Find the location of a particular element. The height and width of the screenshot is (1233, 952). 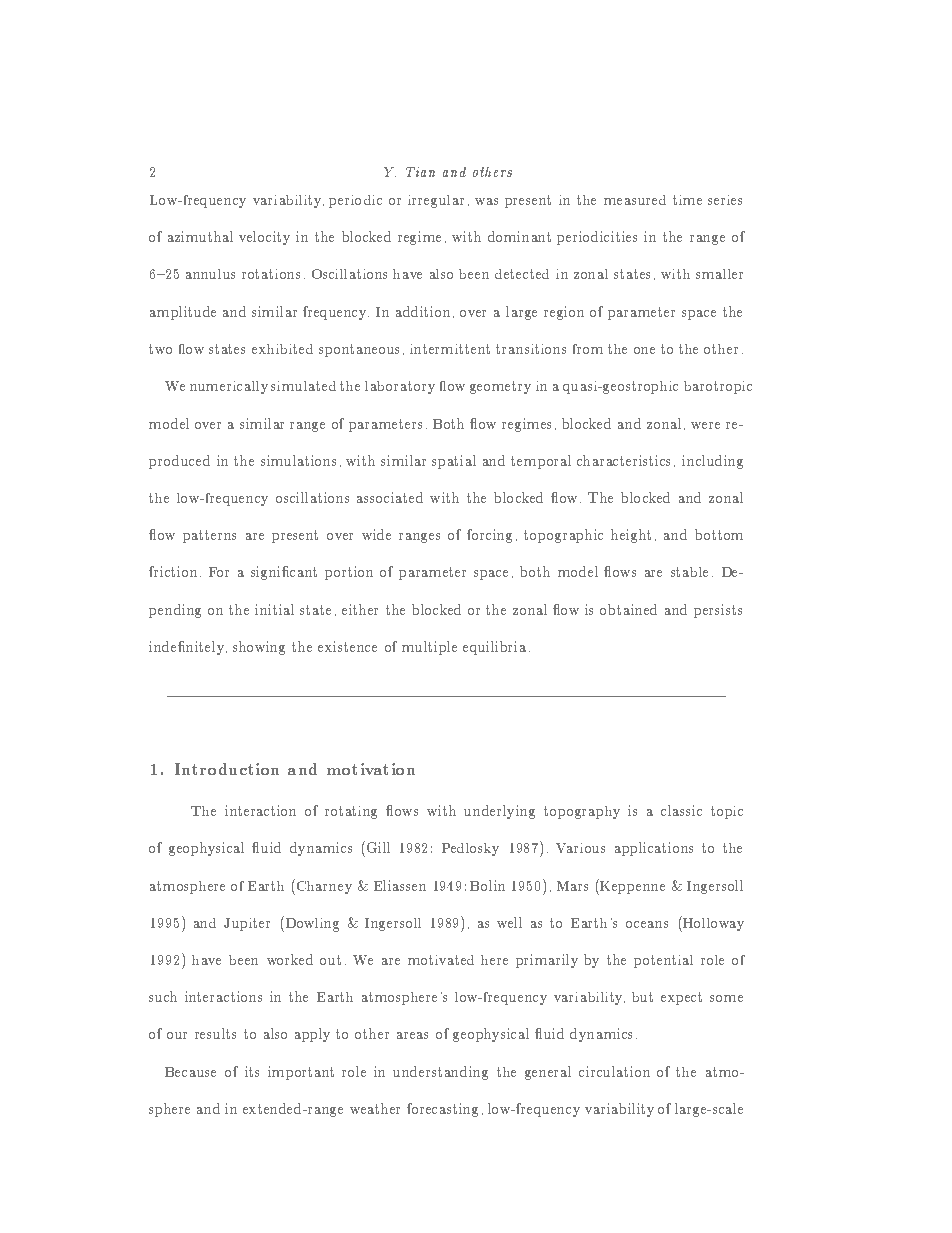

characteristics is located at coordinates (623, 460).
